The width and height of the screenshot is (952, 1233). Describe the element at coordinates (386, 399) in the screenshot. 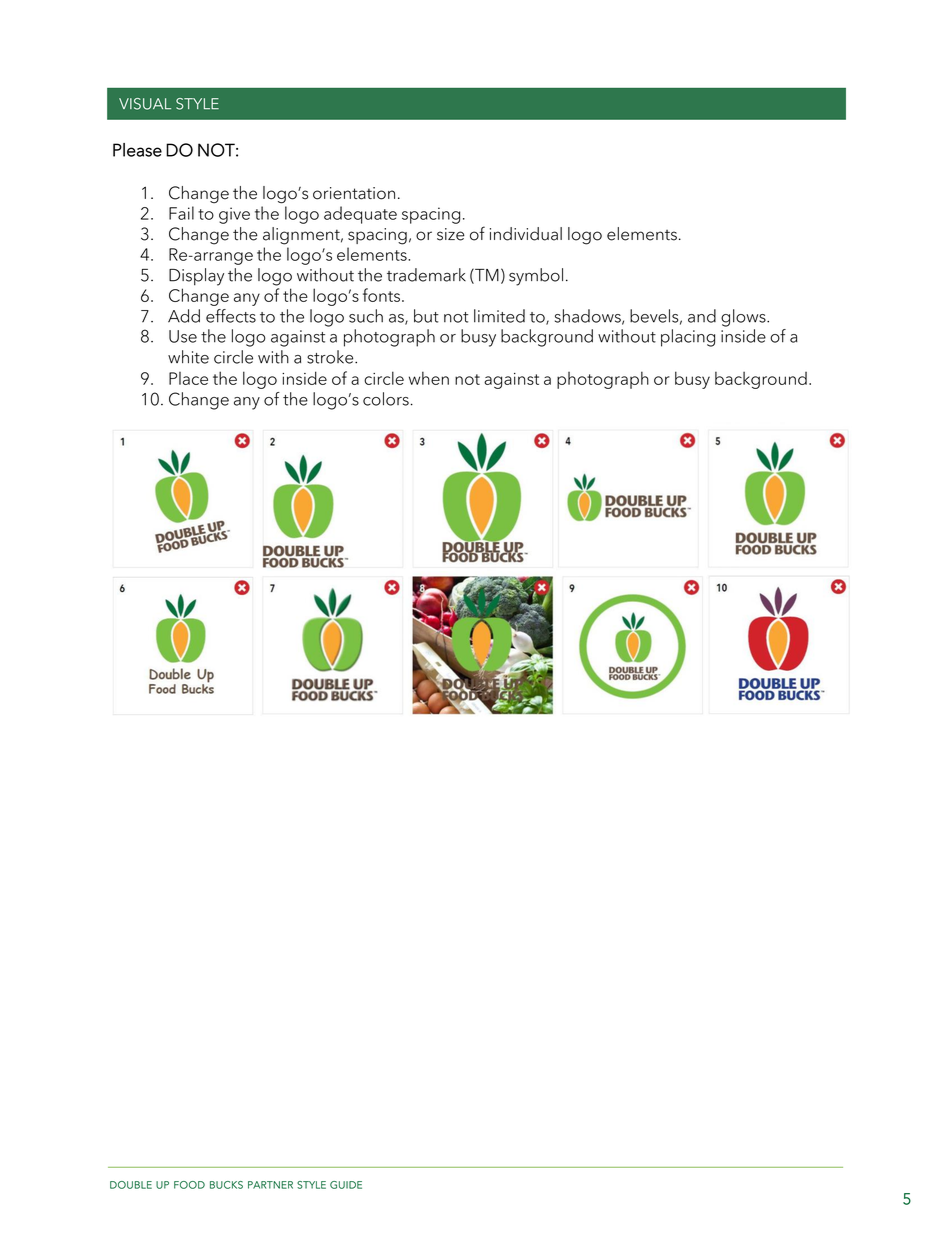

I see `colors` at that location.
